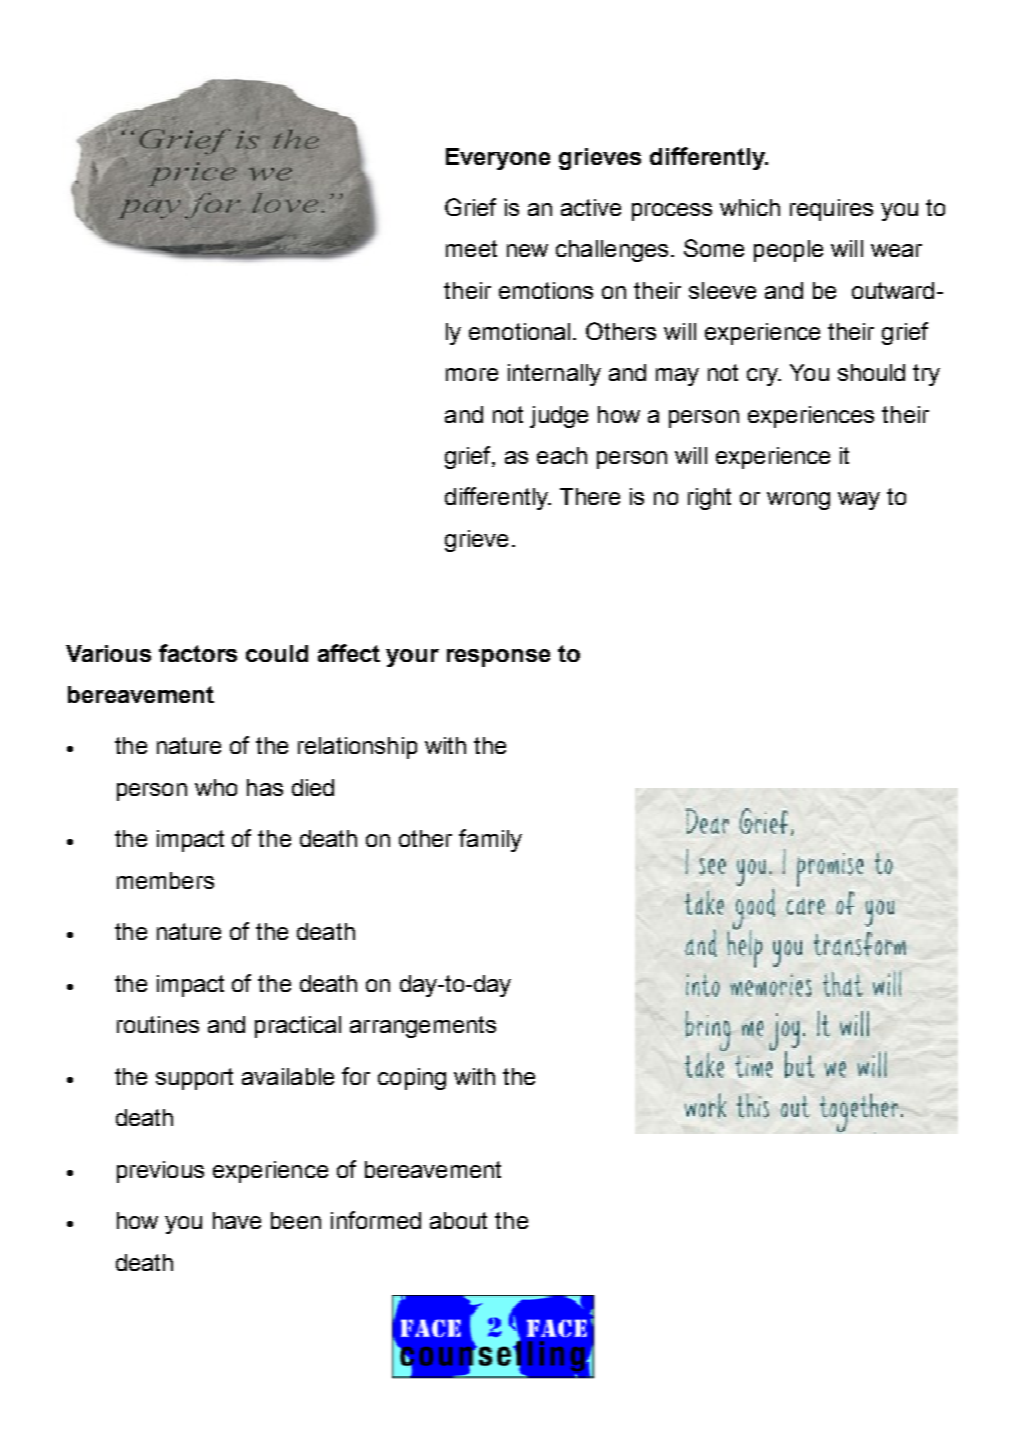  Describe the element at coordinates (831, 210) in the screenshot. I see `requires` at that location.
